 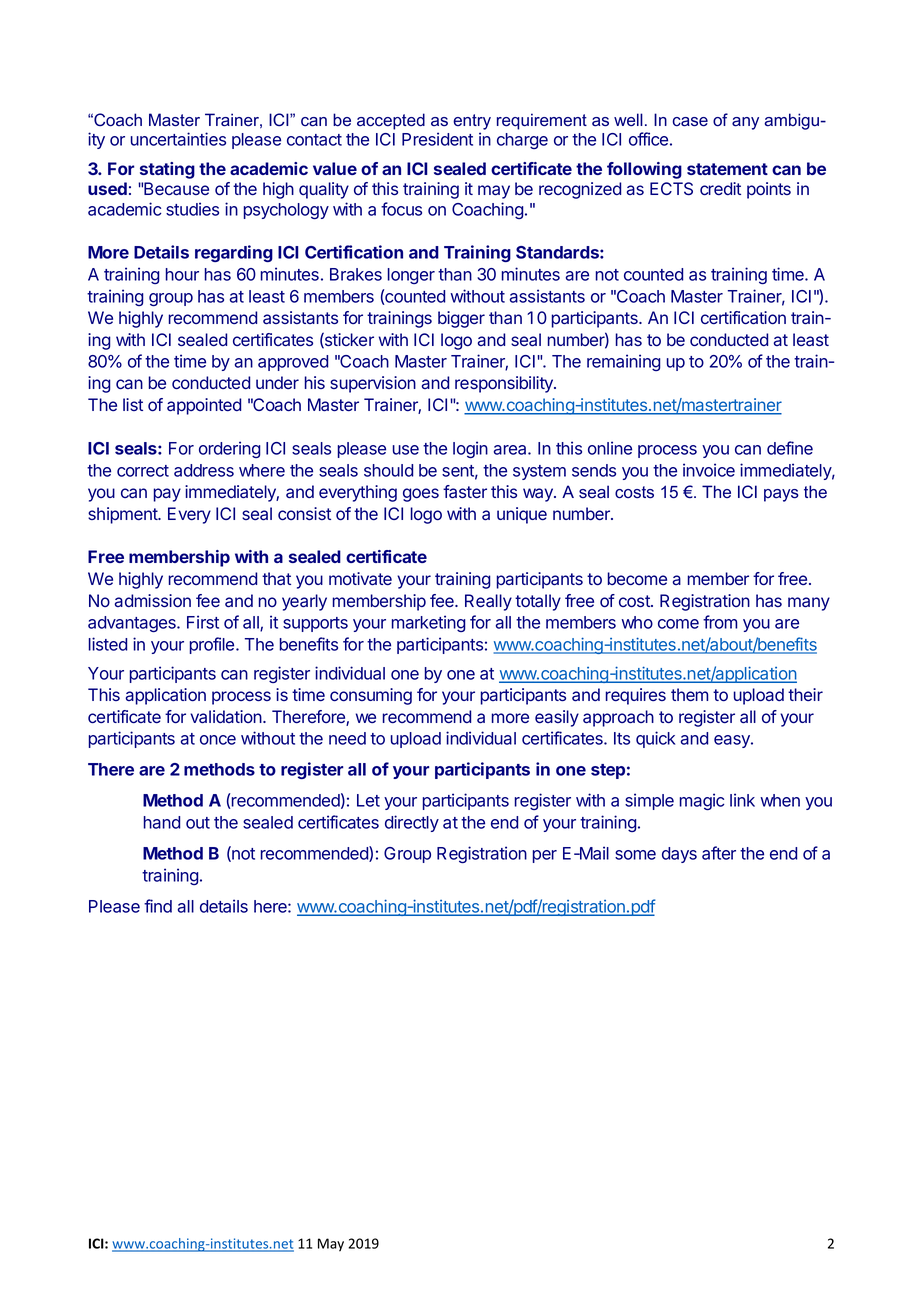 I want to click on statement, so click(x=727, y=169).
